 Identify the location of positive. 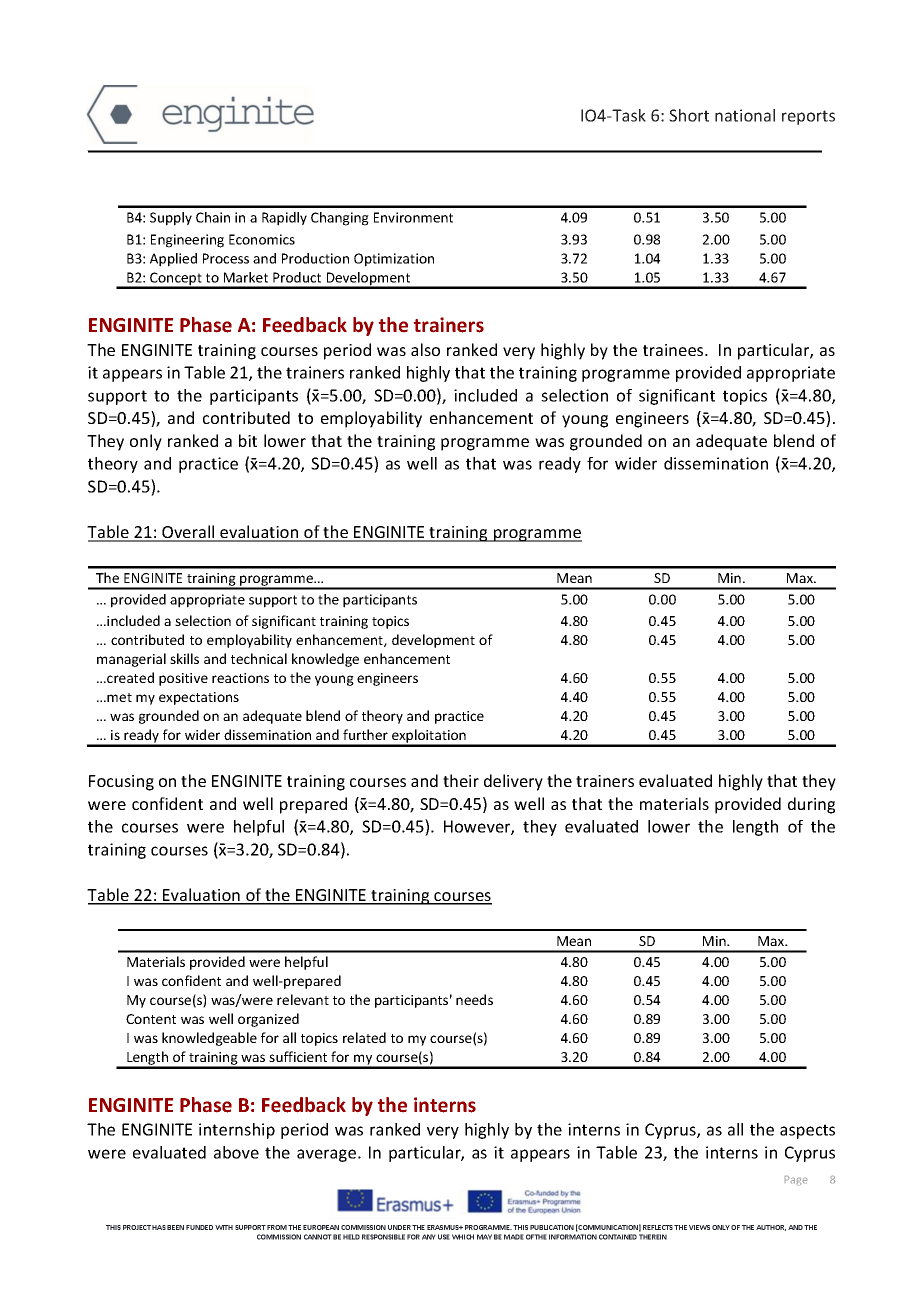
(183, 679).
